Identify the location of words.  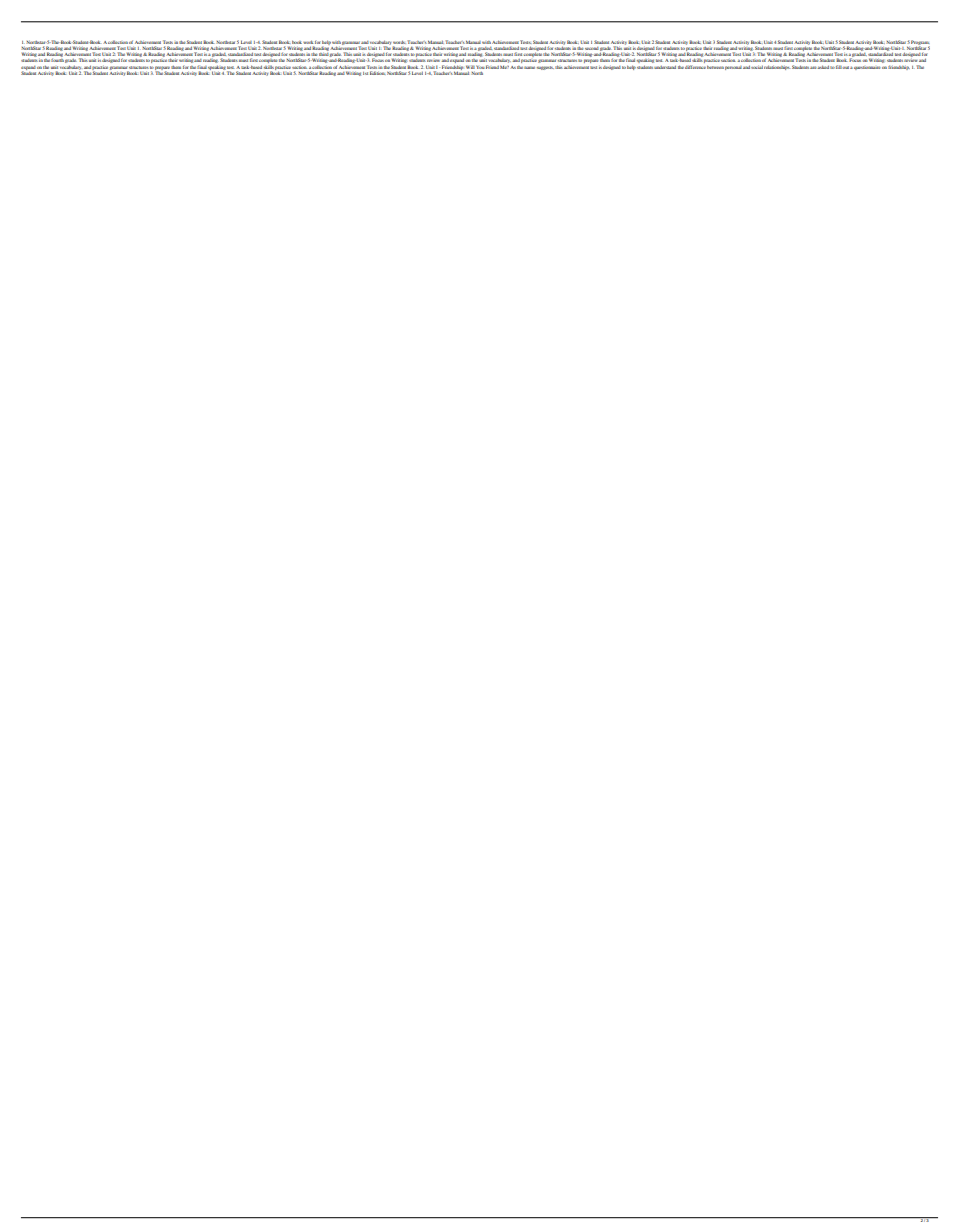
(399, 42).
